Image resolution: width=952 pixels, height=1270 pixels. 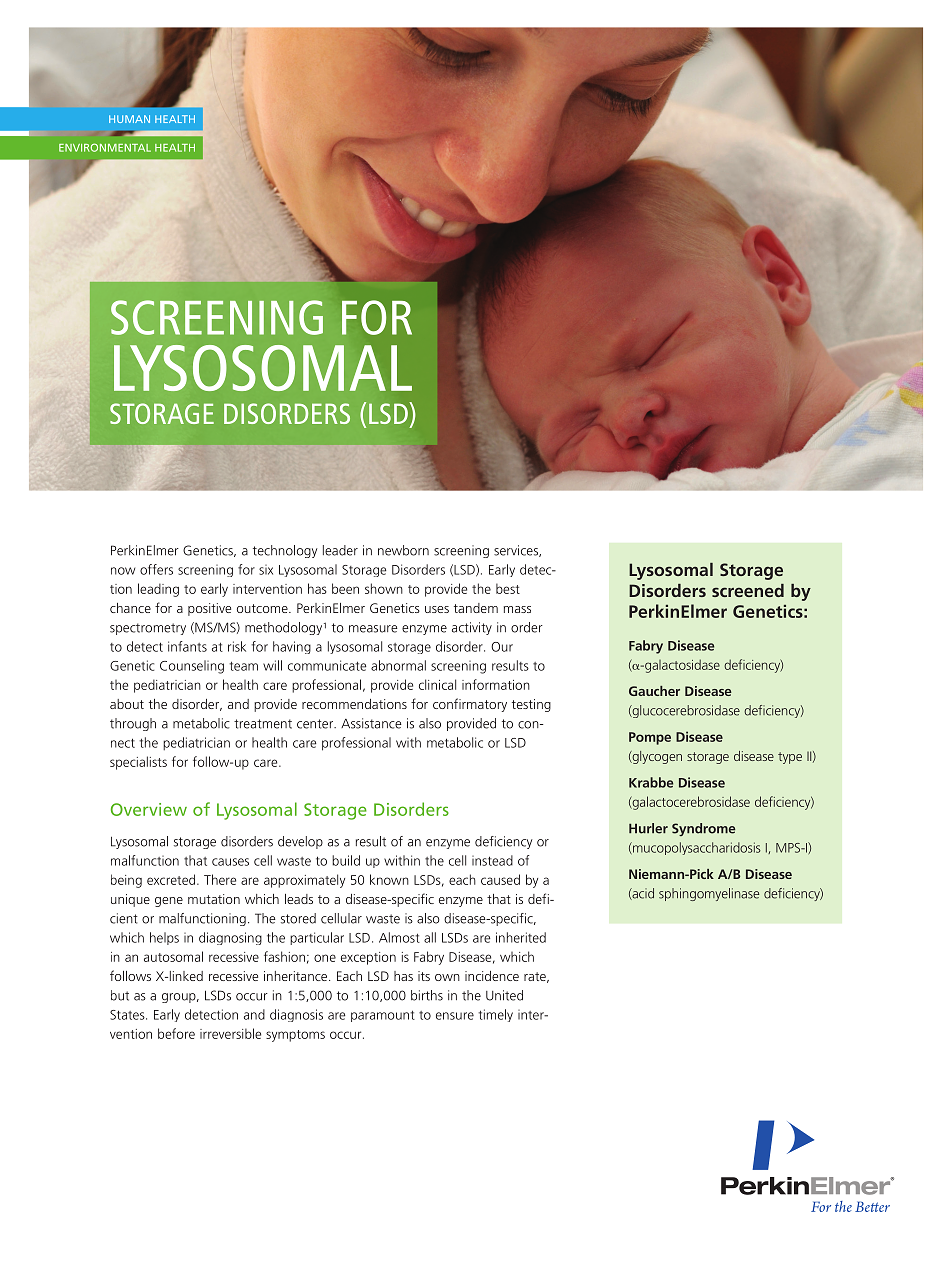 I want to click on There, so click(x=220, y=879).
